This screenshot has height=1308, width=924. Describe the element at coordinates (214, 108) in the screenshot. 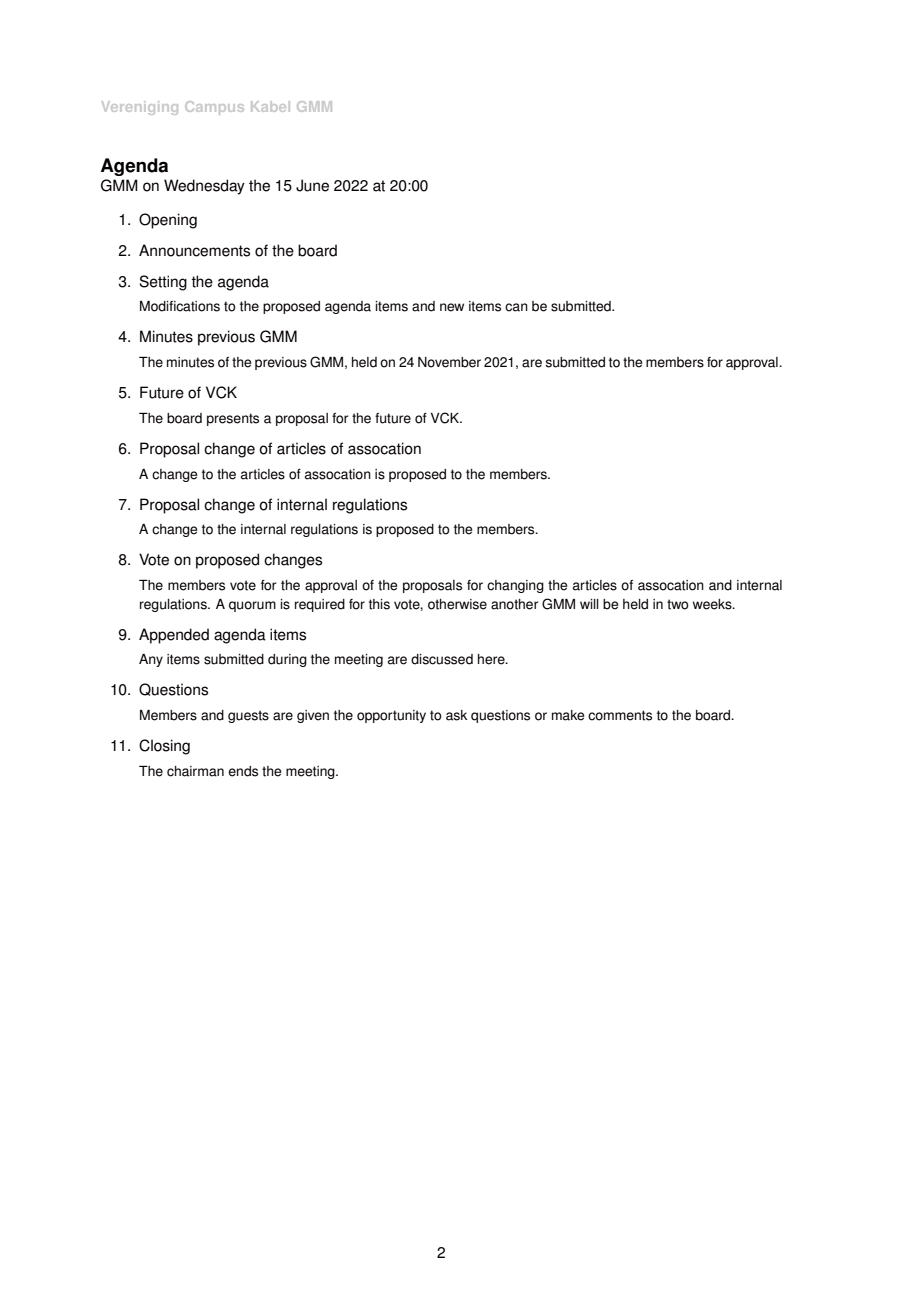

I see `Campus` at that location.
